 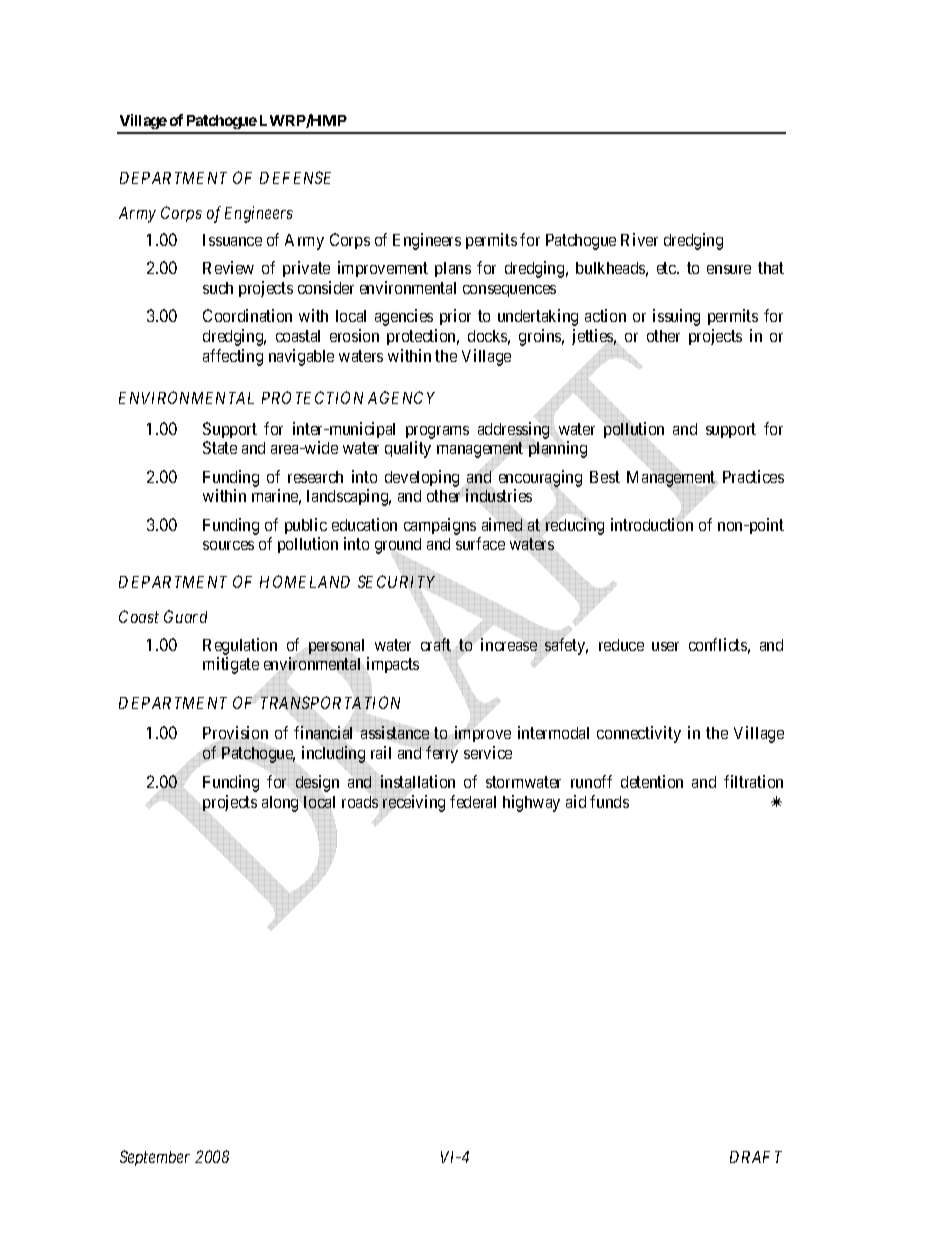 I want to click on campaigns, so click(x=440, y=526).
